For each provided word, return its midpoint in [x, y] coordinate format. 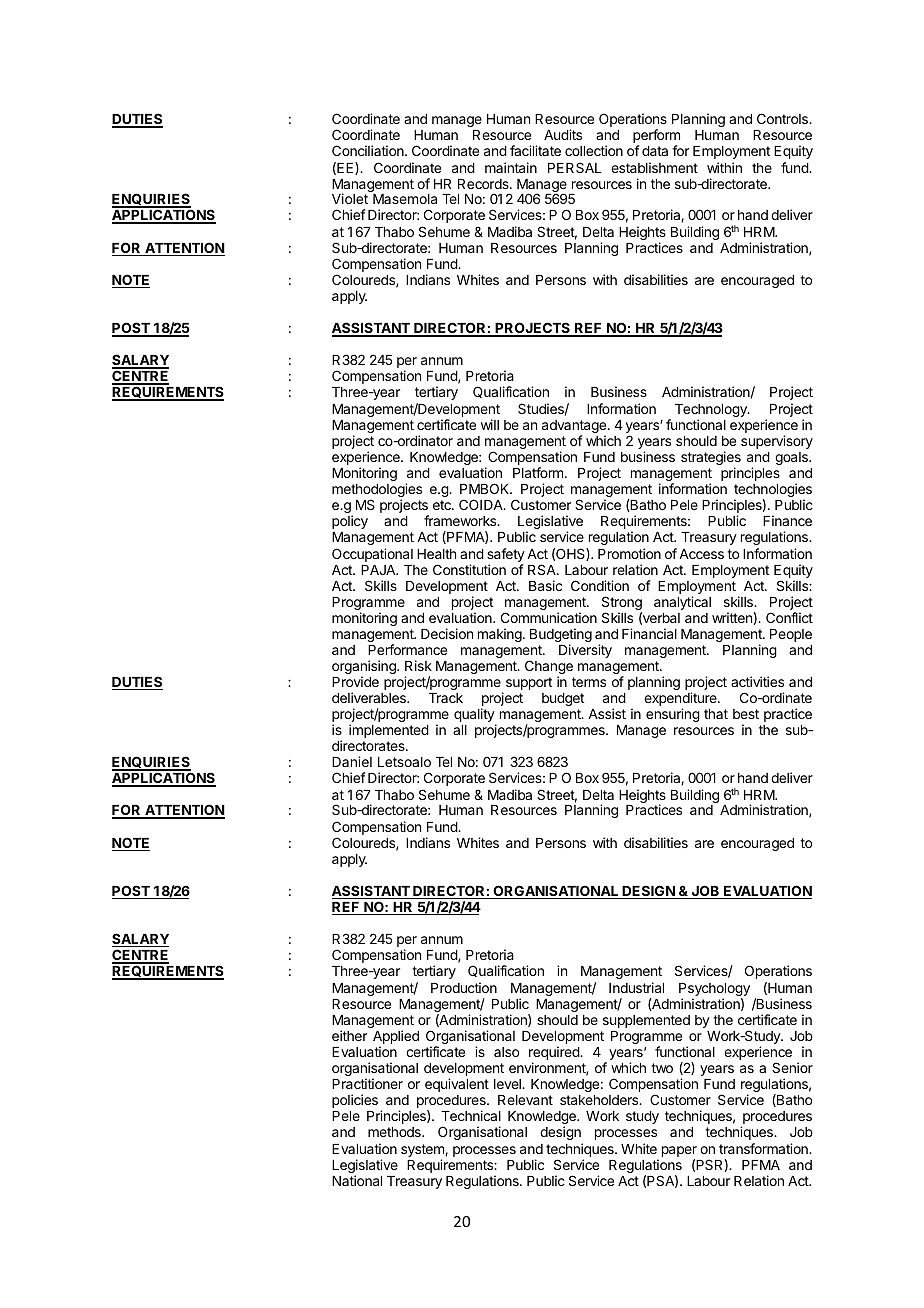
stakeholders [600, 1100]
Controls [783, 118]
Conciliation [369, 150]
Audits [563, 134]
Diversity [585, 651]
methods [395, 1132]
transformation [764, 1148]
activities [757, 681]
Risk [418, 665]
